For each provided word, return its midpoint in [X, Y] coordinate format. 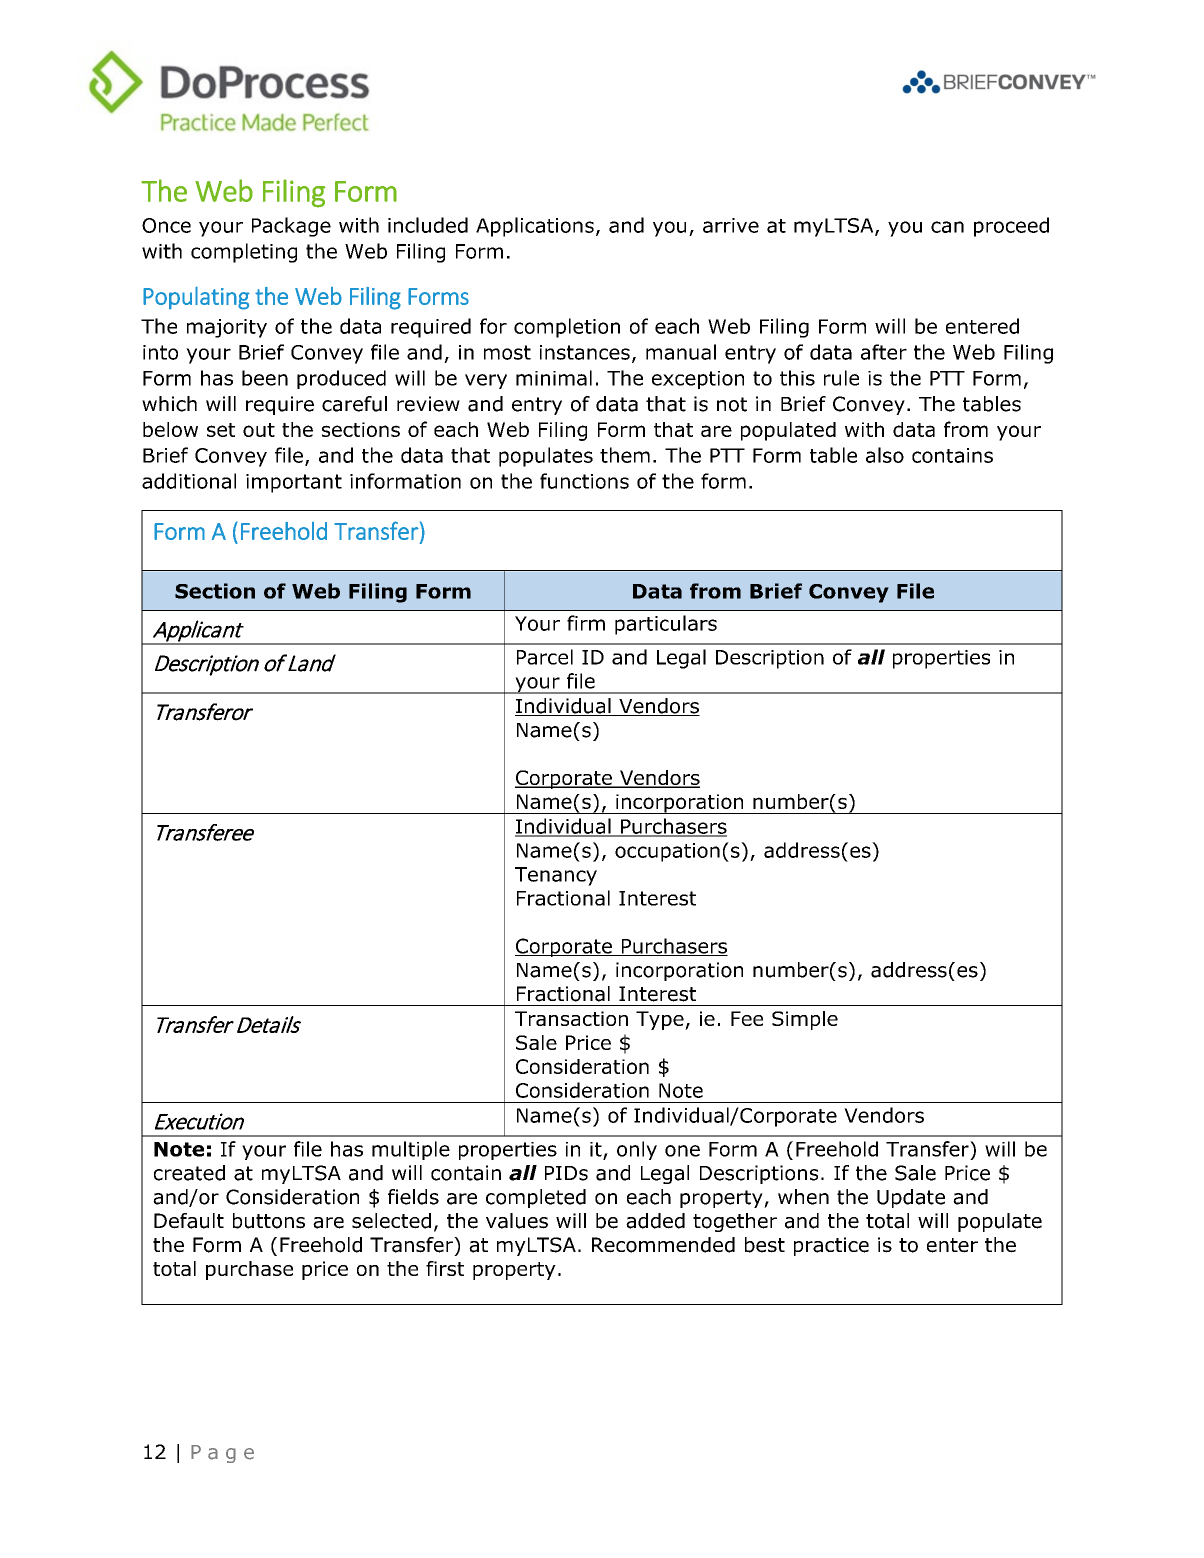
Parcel [545, 657]
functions [584, 481]
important [294, 483]
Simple [805, 1020]
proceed [1011, 227]
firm [586, 623]
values [517, 1221]
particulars [666, 625]
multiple [411, 1150]
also [885, 455]
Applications [535, 227]
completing [244, 253]
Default [189, 1221]
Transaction [571, 1018]
